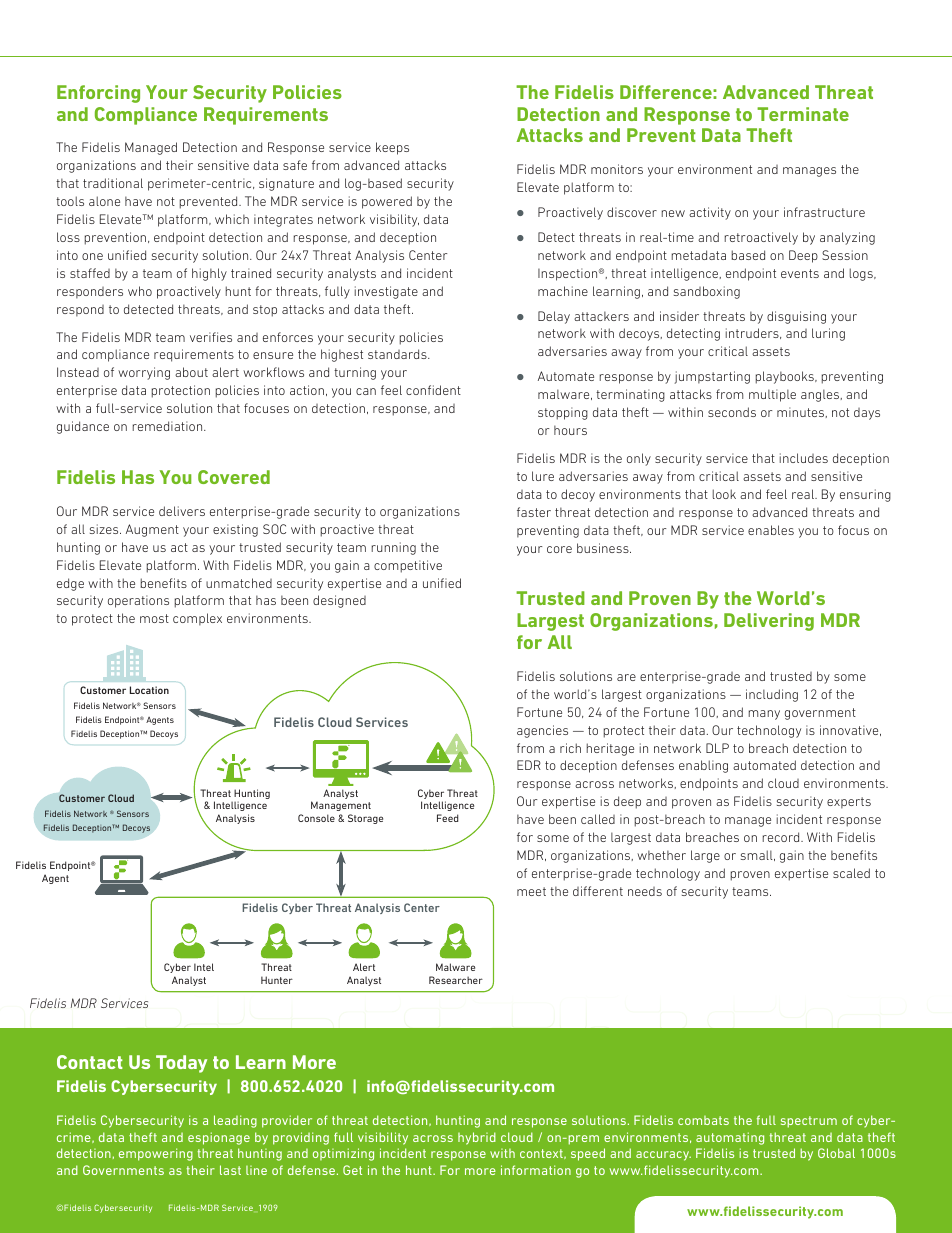 Image resolution: width=952 pixels, height=1233 pixels. Describe the element at coordinates (477, 1138) in the image. I see `hybrid` at that location.
